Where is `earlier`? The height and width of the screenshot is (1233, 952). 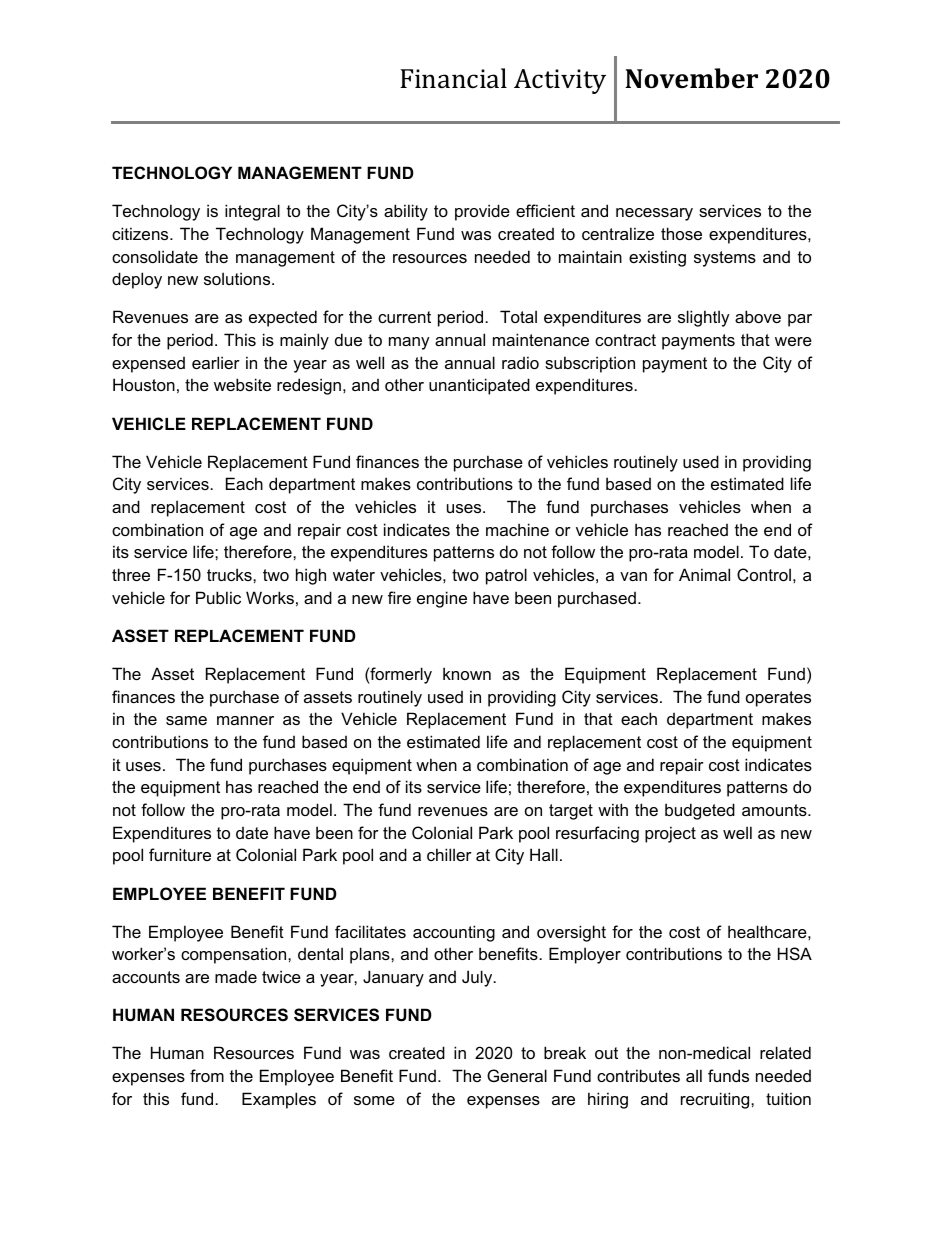 earlier is located at coordinates (216, 362).
